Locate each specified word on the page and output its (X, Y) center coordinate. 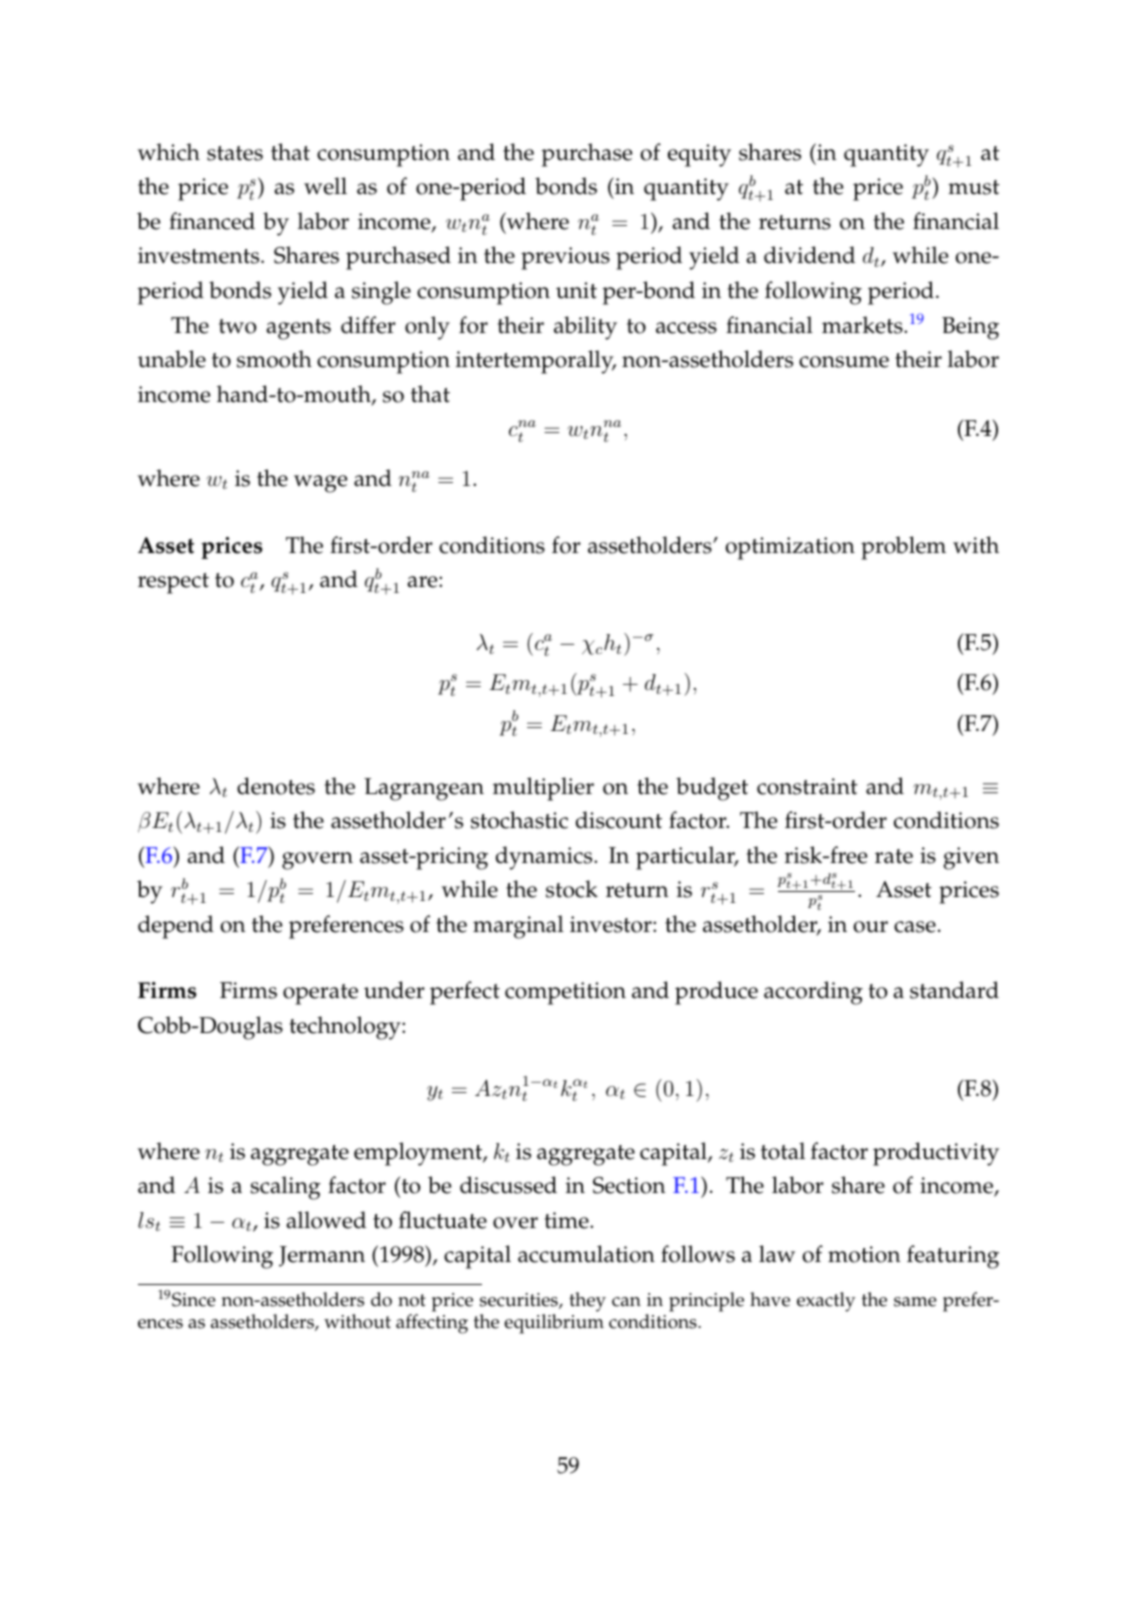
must (974, 187)
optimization (790, 548)
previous (565, 258)
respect (173, 583)
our (871, 927)
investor (612, 924)
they (587, 1302)
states (235, 153)
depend (176, 927)
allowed (326, 1220)
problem (903, 548)
